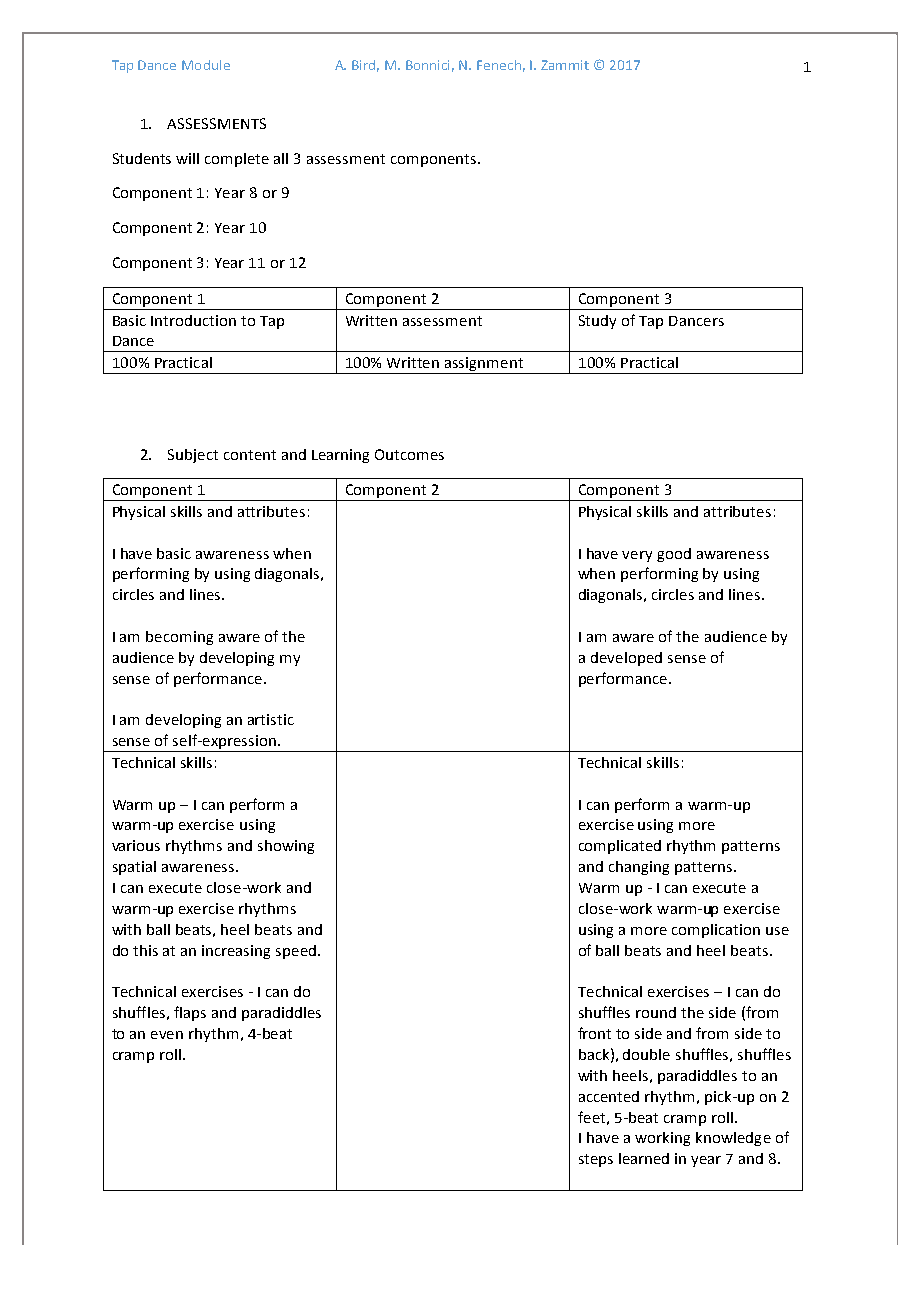 This screenshot has height=1308, width=924. Describe the element at coordinates (167, 1035) in the screenshot. I see `even` at that location.
